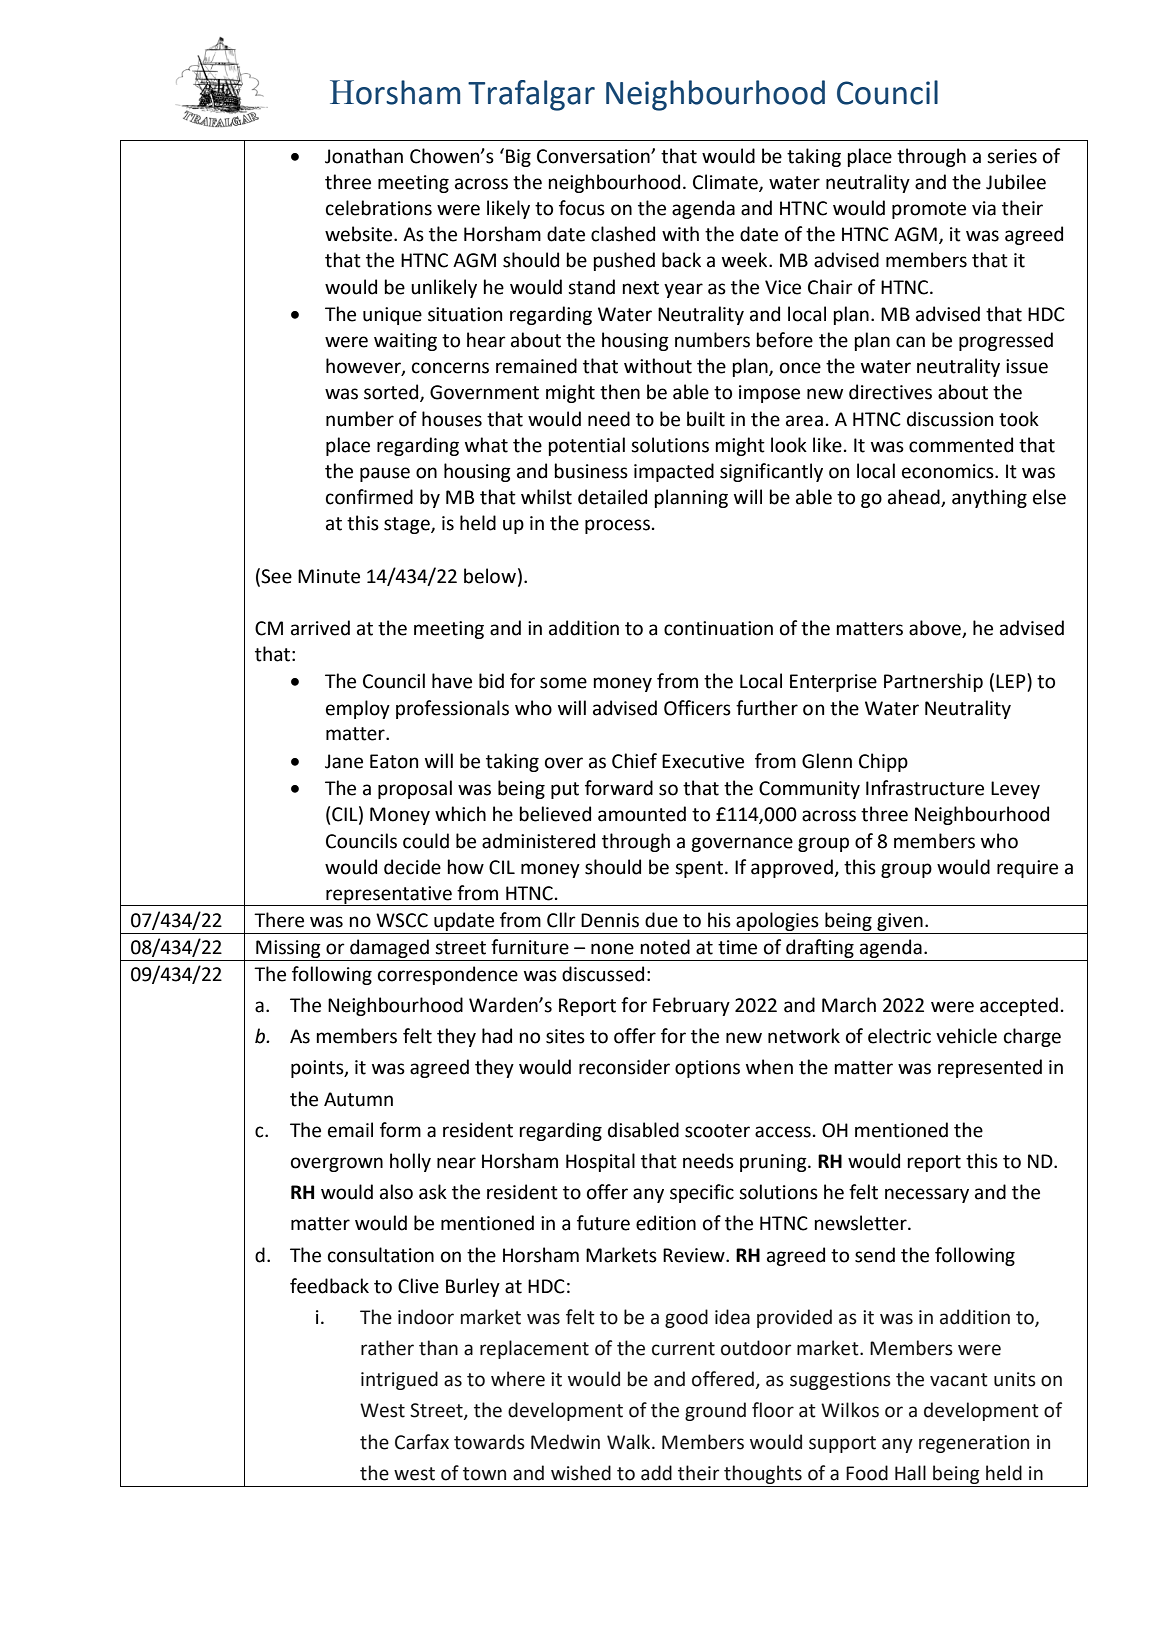 This image has width=1160, height=1640. Describe the element at coordinates (925, 788) in the image. I see `Infrastructure` at that location.
